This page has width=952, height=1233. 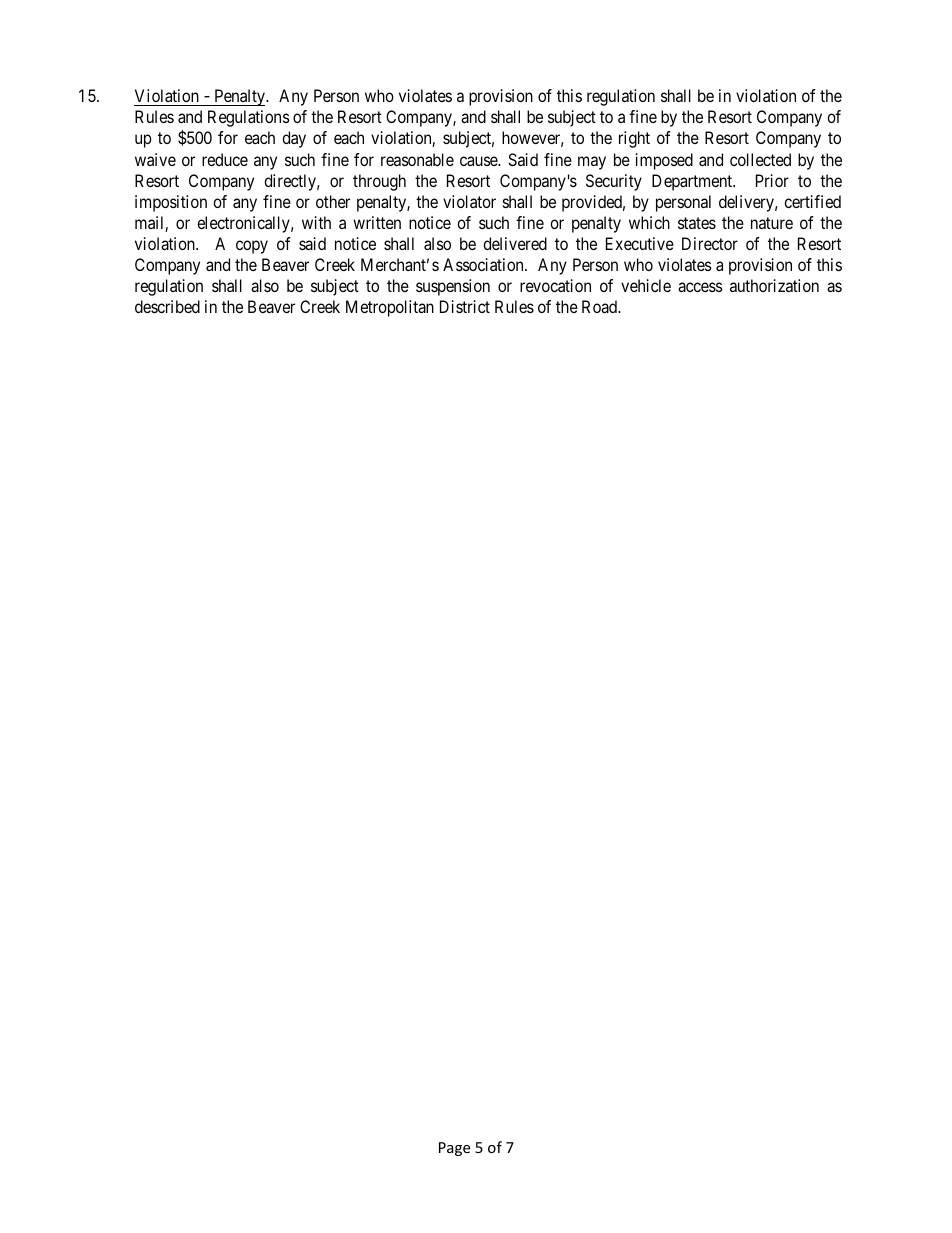 I want to click on suspension, so click(x=453, y=287).
